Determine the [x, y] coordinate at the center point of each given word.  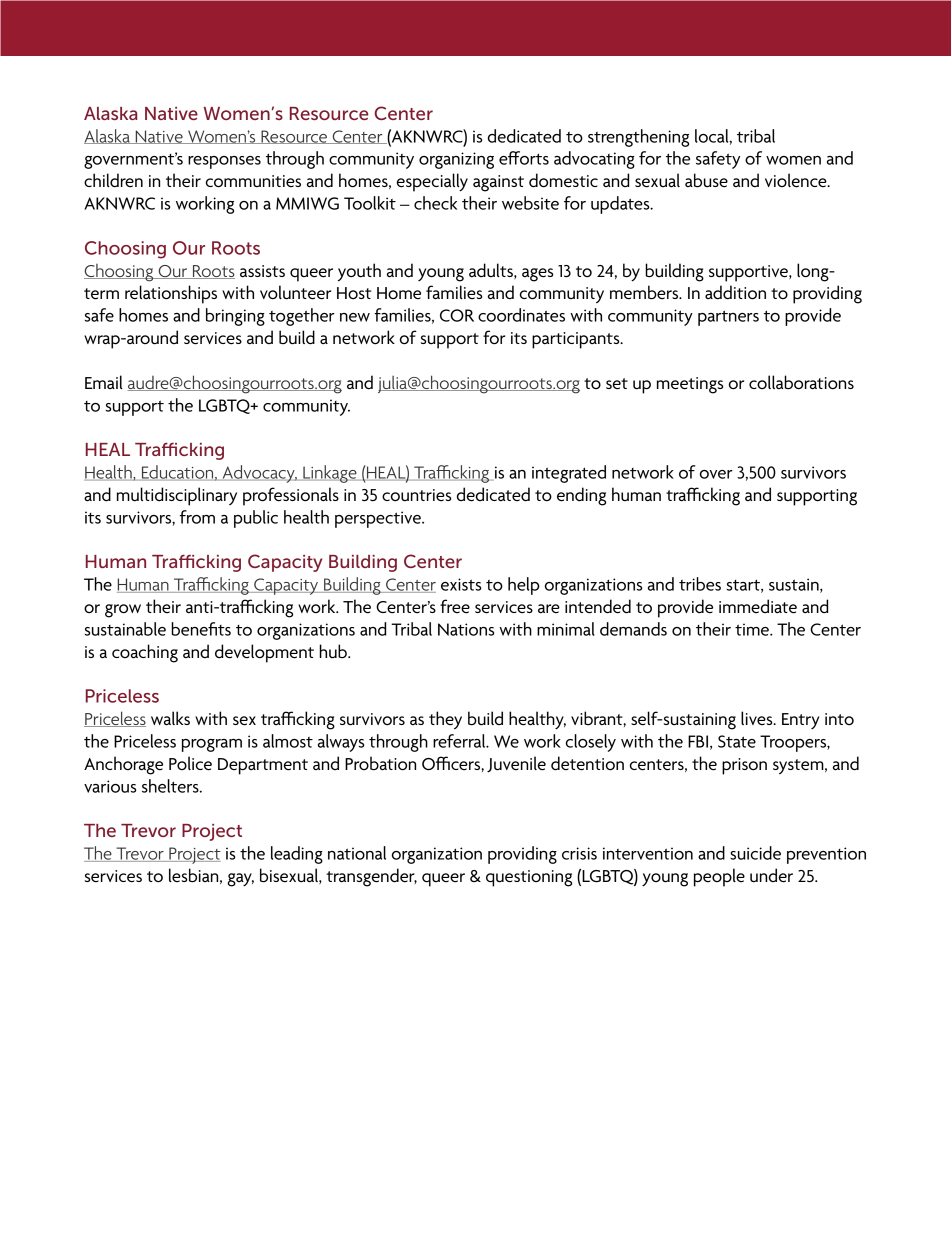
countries [416, 495]
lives [758, 718]
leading [297, 855]
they [445, 720]
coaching [145, 653]
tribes [700, 584]
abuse [706, 180]
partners [728, 318]
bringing [235, 317]
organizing [456, 160]
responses [224, 162]
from [197, 517]
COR [457, 315]
